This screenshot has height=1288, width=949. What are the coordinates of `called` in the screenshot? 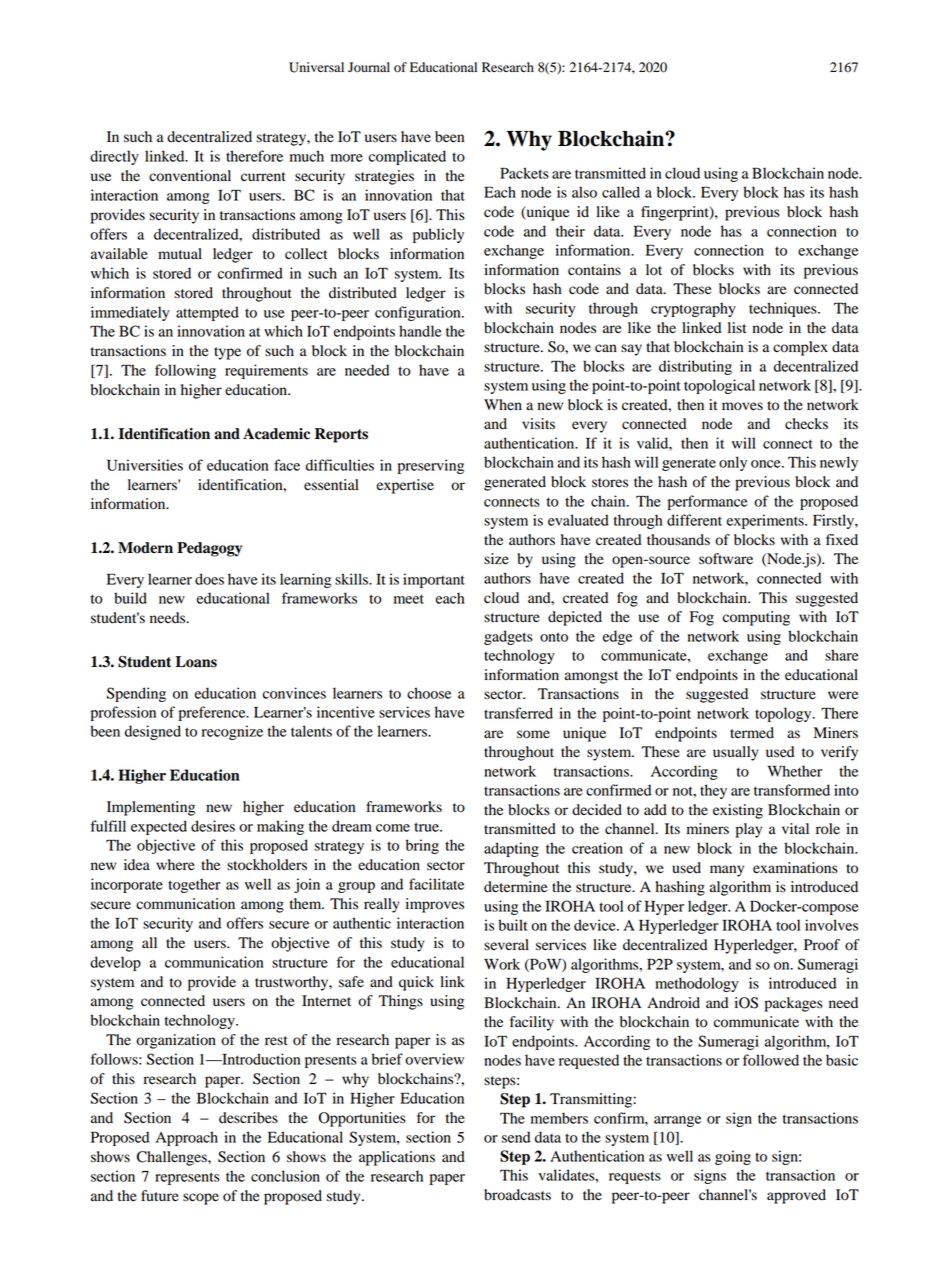 It's located at (621, 192).
